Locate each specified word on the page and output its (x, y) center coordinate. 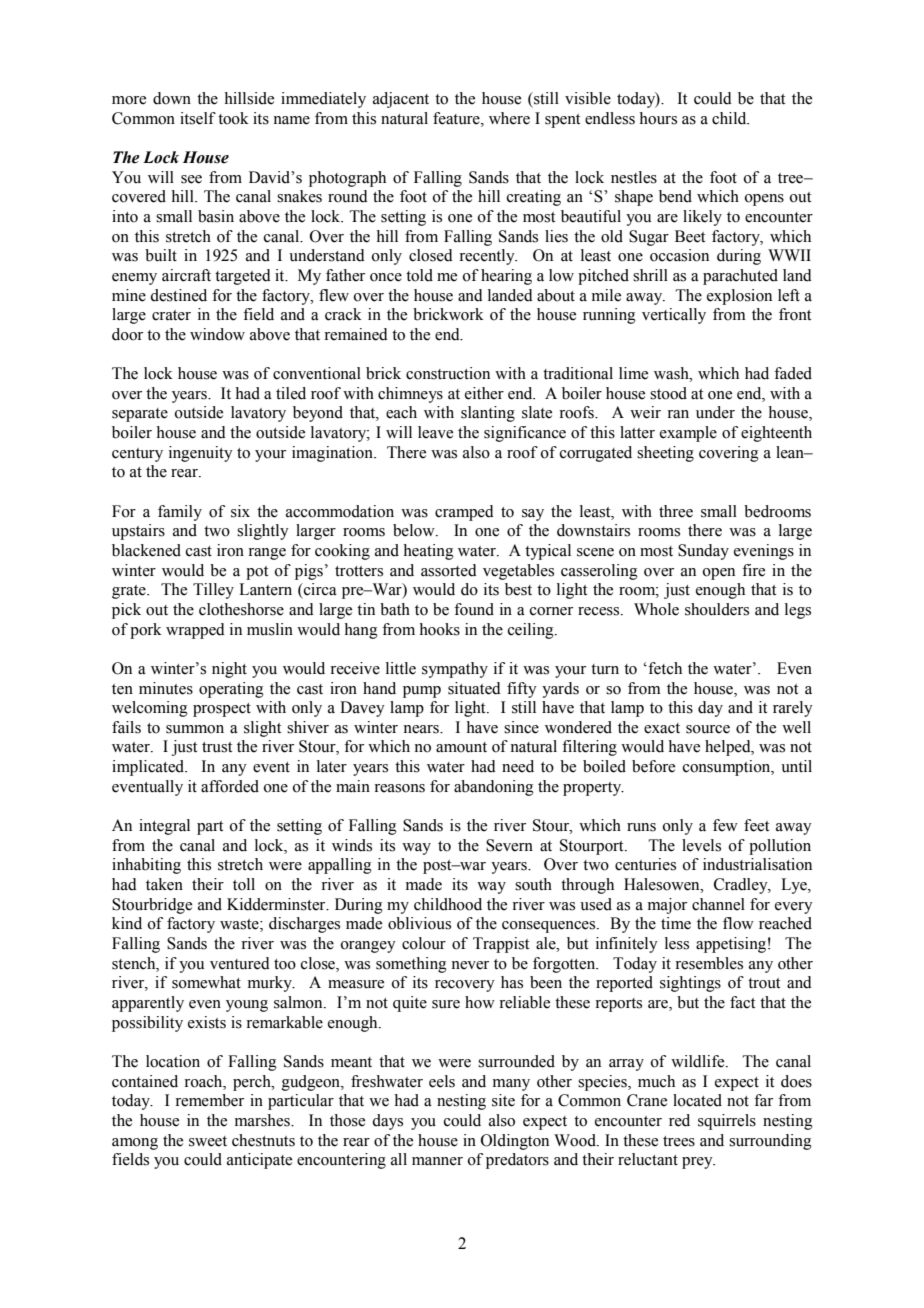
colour (424, 943)
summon (195, 729)
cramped (464, 513)
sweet (208, 1141)
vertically (674, 316)
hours (658, 118)
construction (448, 373)
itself (198, 118)
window (217, 334)
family (180, 513)
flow (738, 923)
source (708, 729)
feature (457, 118)
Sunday (703, 552)
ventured (240, 963)
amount (461, 747)
